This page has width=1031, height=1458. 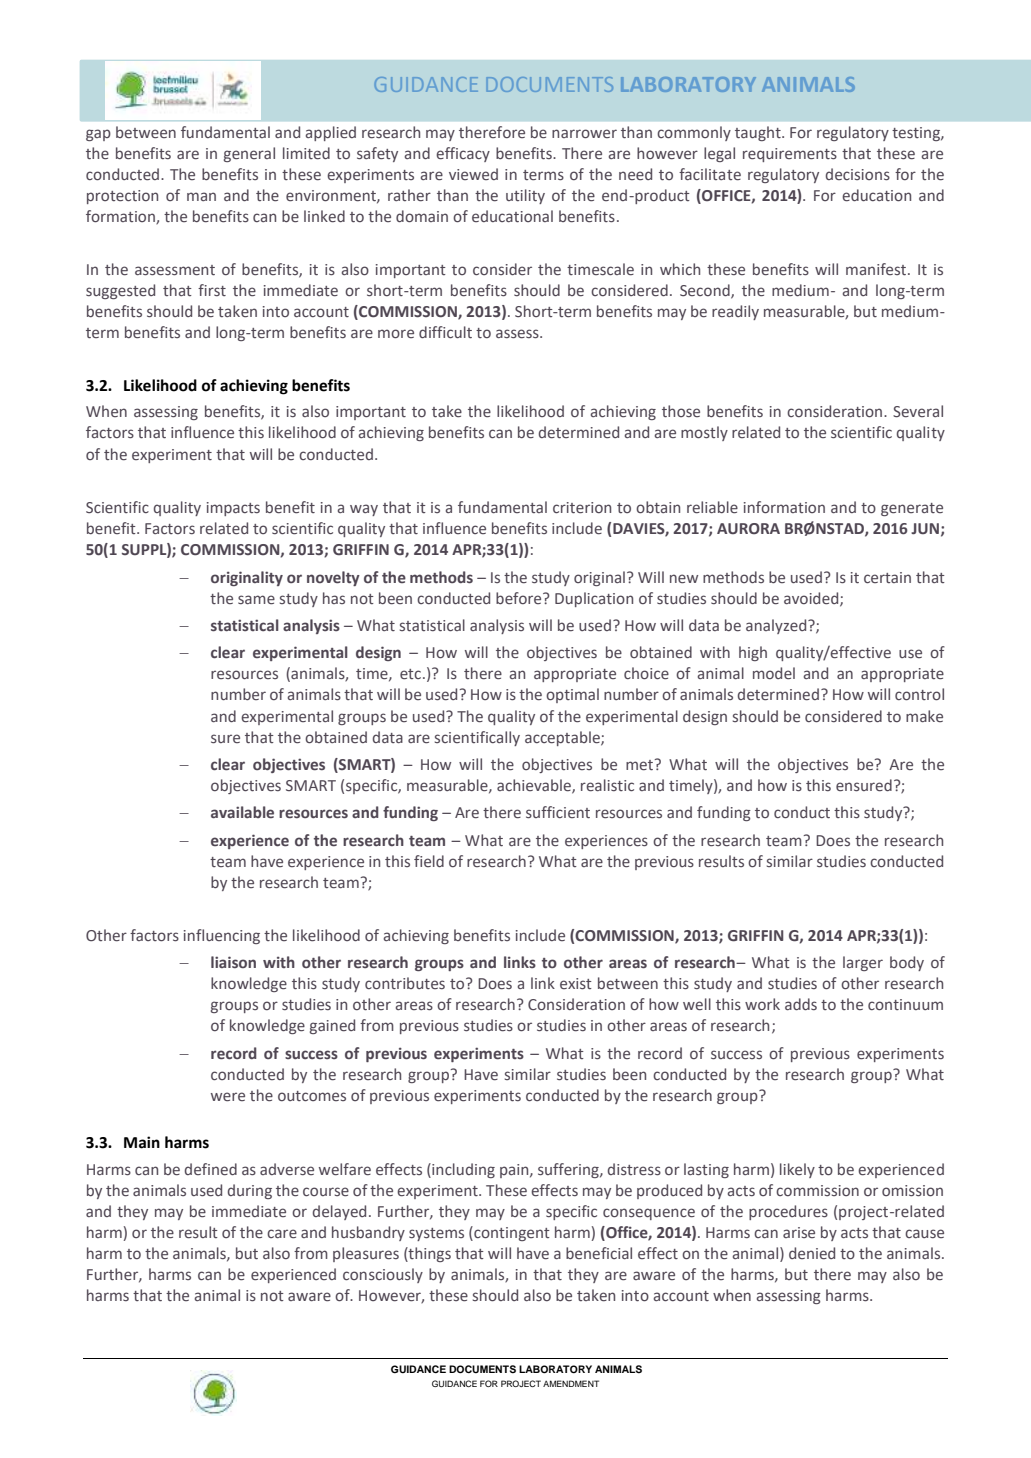 I want to click on before, so click(x=520, y=598).
